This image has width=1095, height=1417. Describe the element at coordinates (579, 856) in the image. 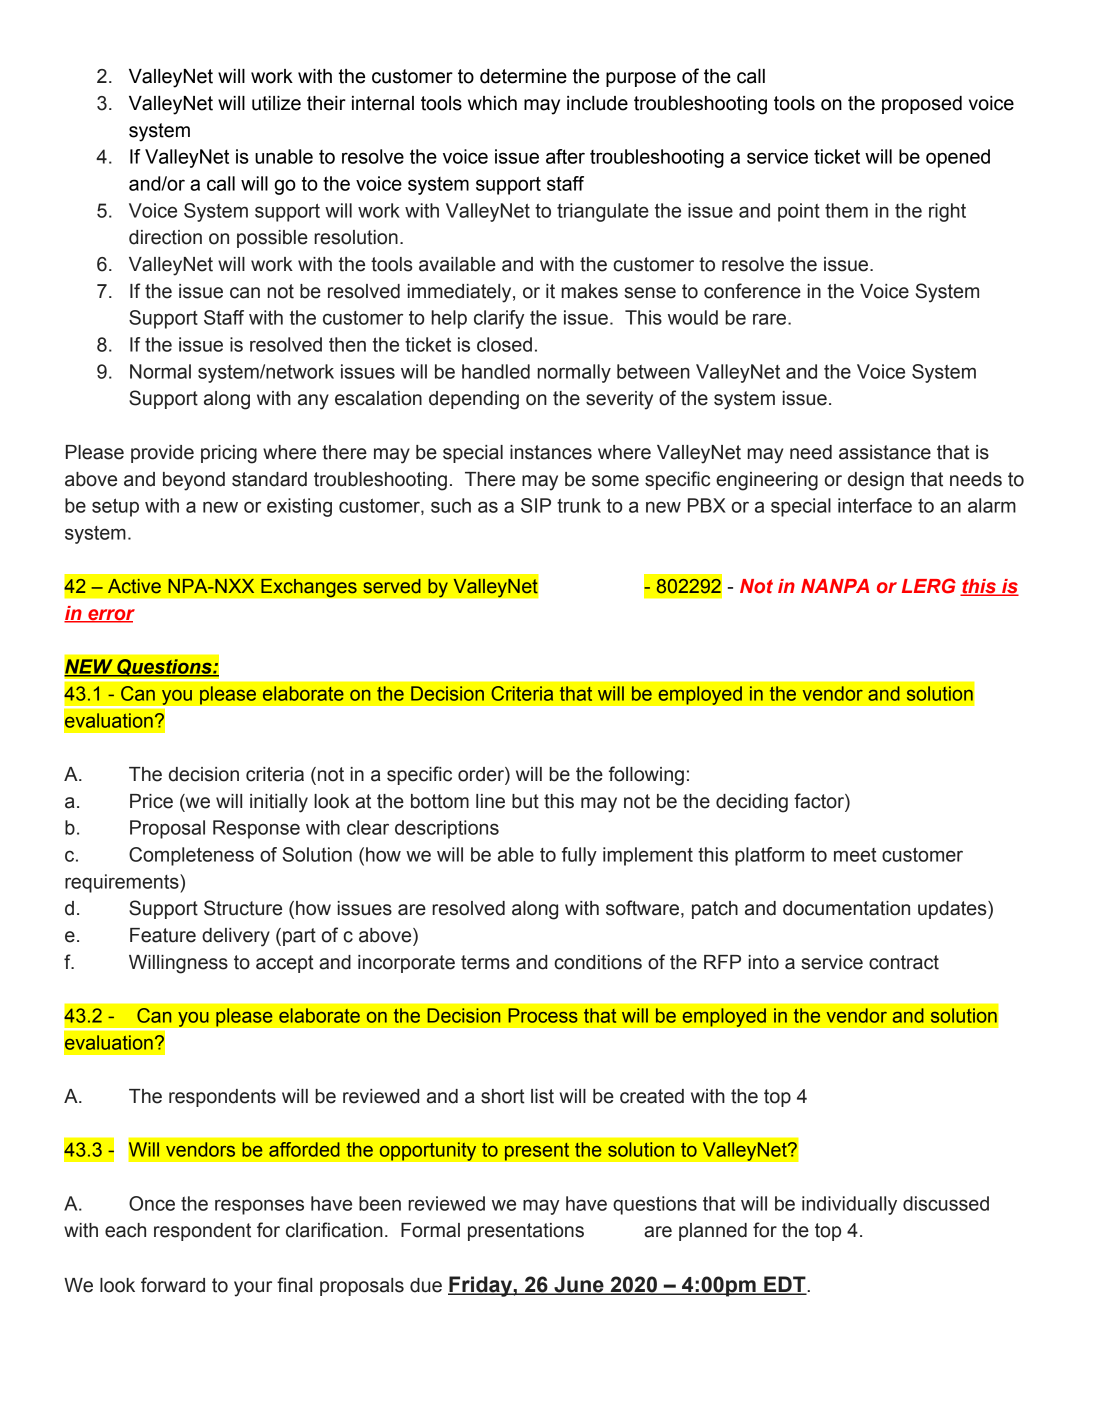

I see `fully` at that location.
